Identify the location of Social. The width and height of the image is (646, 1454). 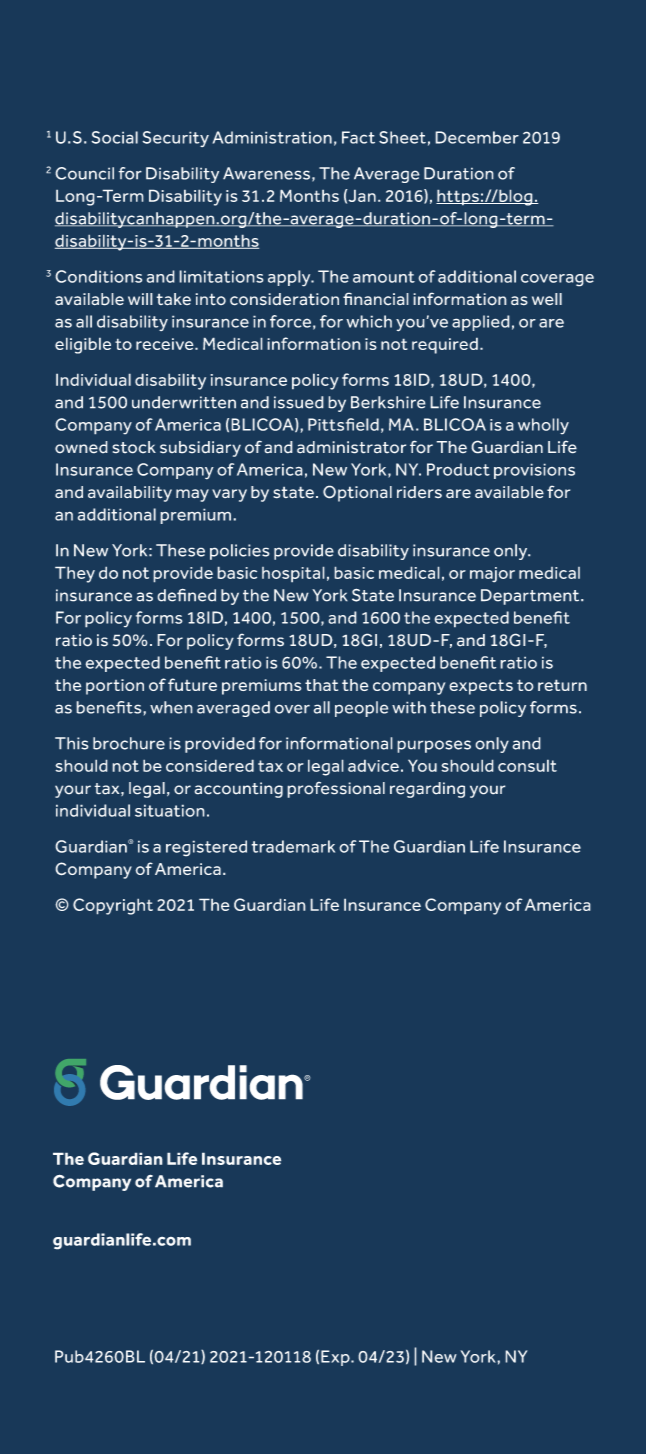
(114, 137).
